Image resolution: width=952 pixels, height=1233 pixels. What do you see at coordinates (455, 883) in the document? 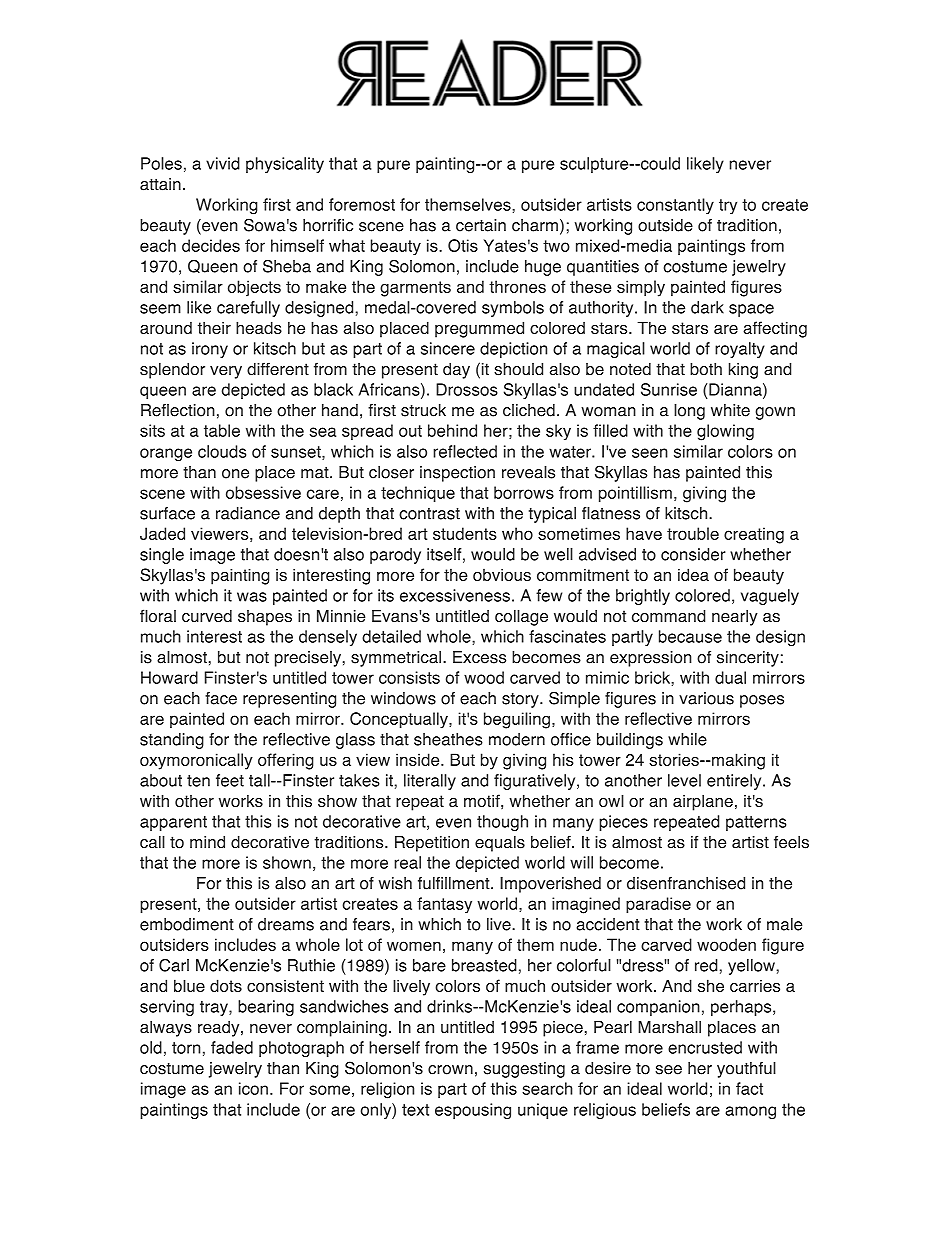
I see `fulfillment` at bounding box center [455, 883].
